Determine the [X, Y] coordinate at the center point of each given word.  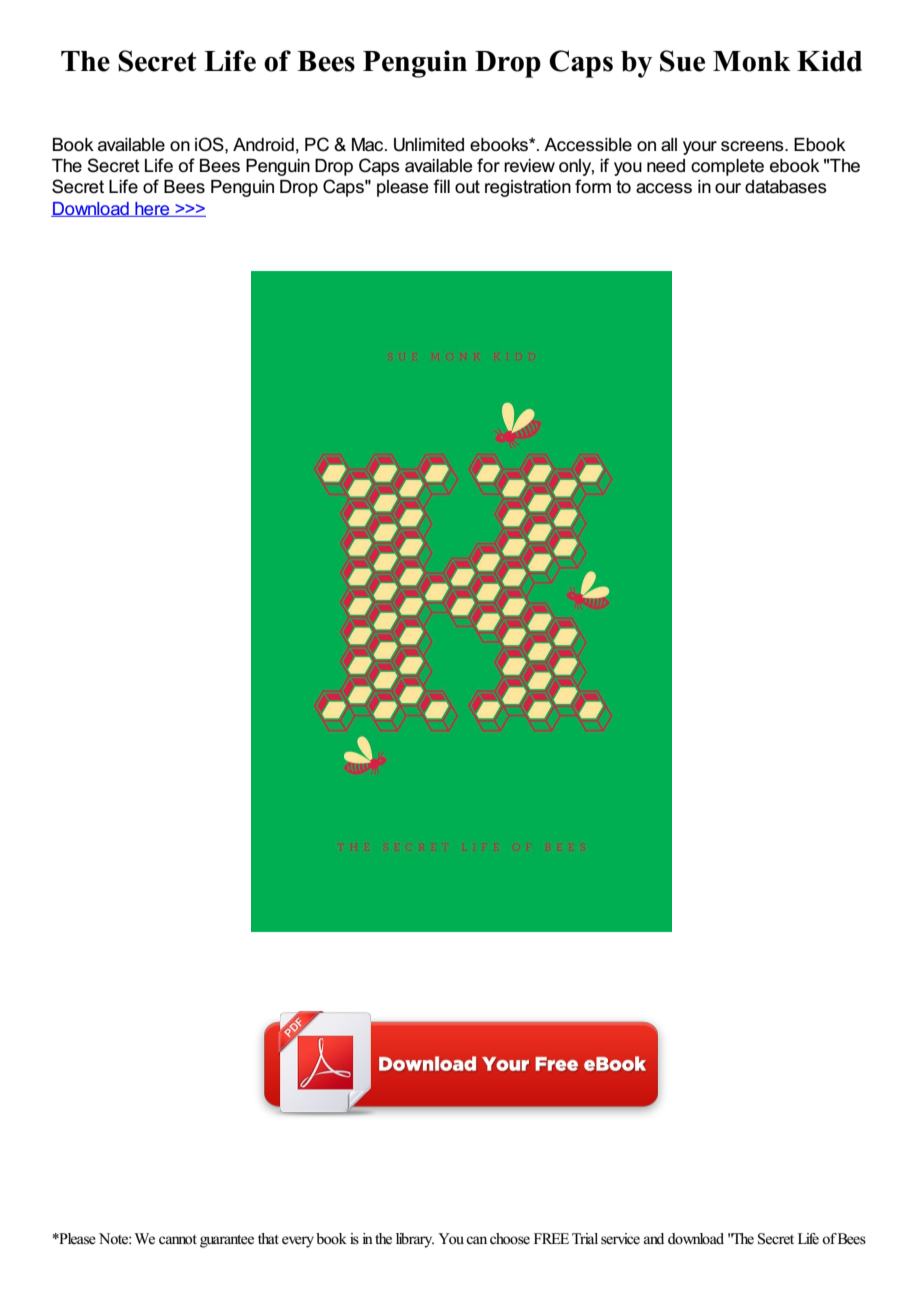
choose [510, 1239]
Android [263, 145]
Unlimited [429, 145]
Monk [752, 61]
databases [786, 187]
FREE [551, 1238]
